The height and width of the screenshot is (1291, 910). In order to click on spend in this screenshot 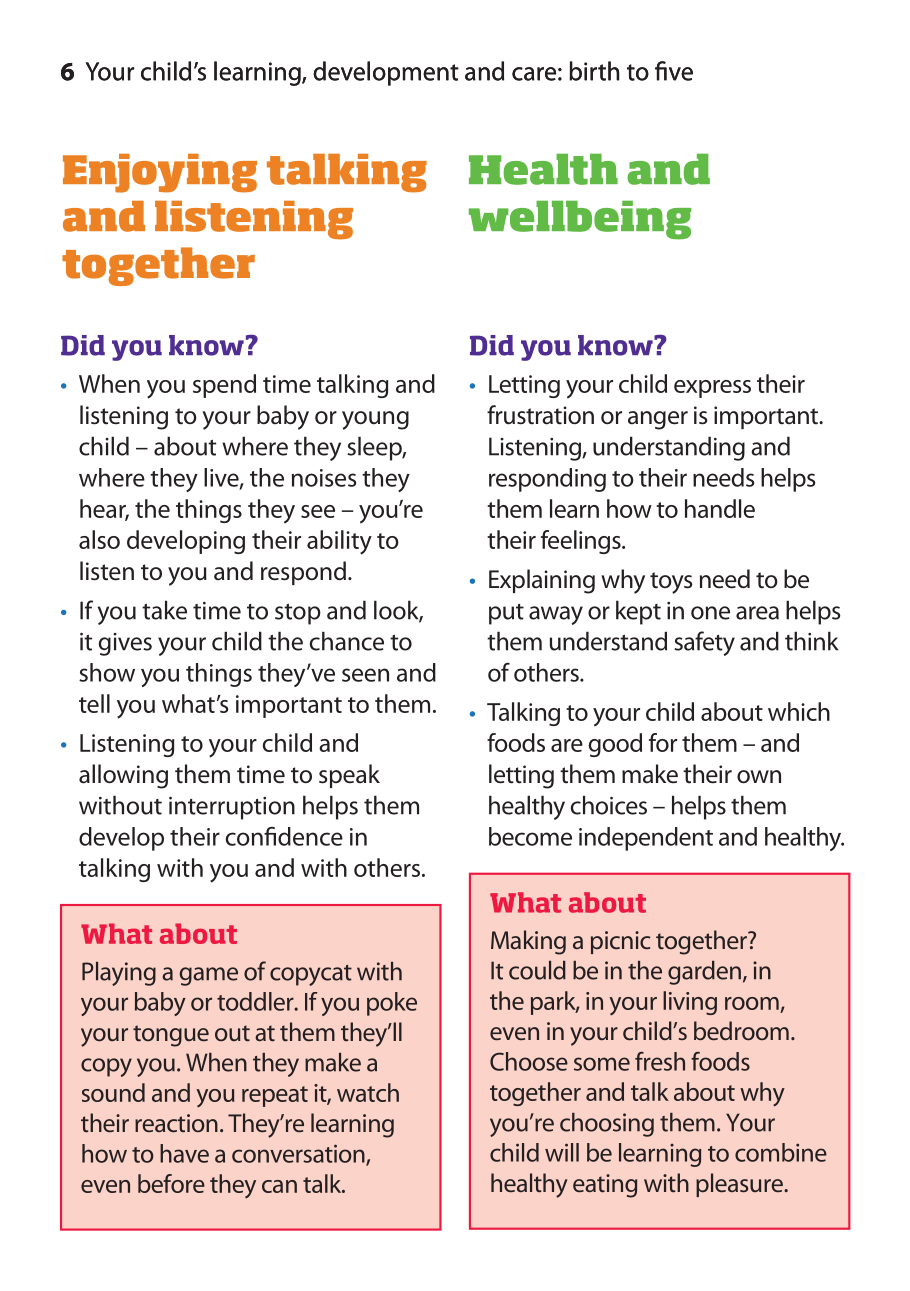, I will do `click(224, 386)`.
